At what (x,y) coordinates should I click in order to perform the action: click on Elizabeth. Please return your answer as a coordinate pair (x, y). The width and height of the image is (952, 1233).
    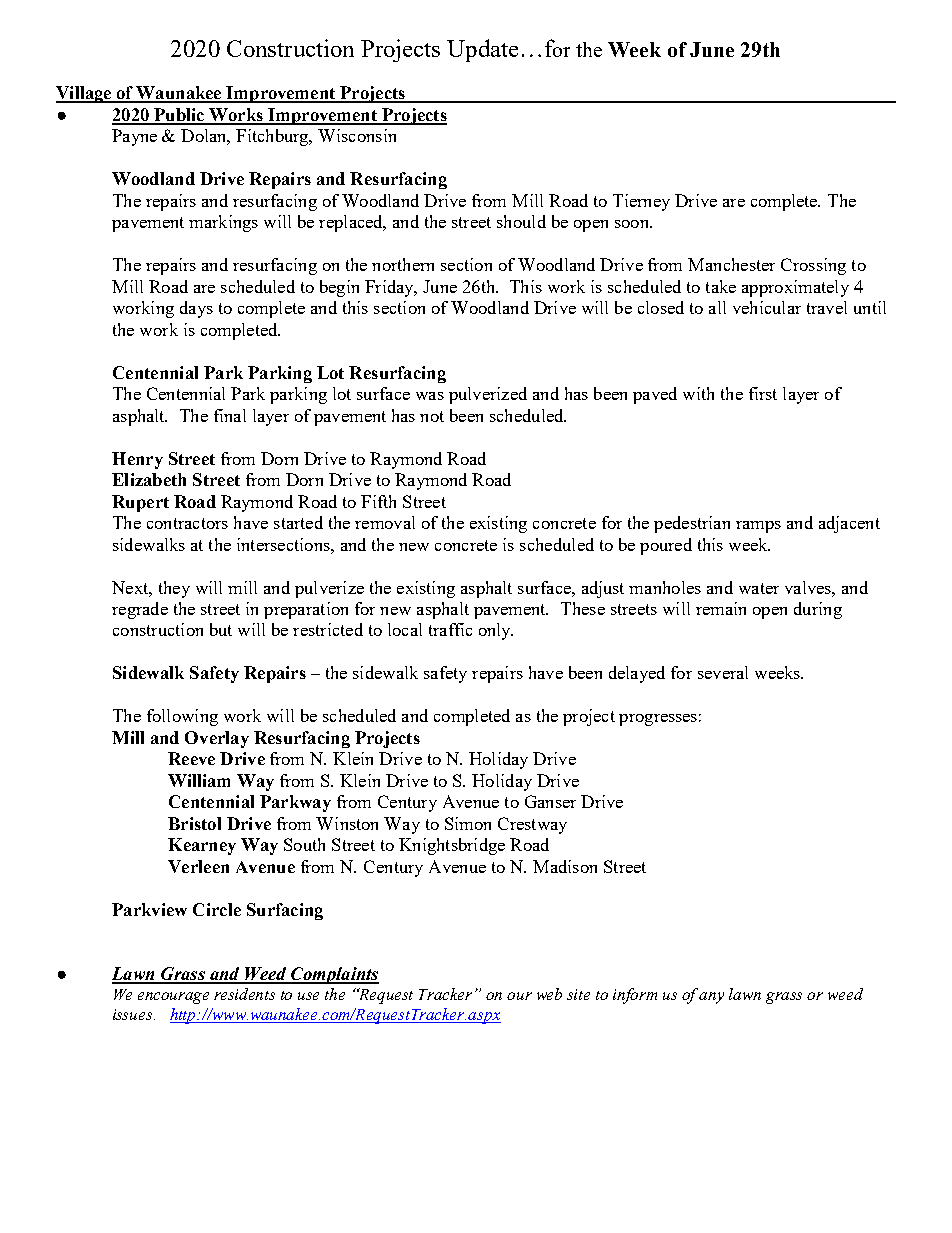
    Looking at the image, I should click on (149, 479).
